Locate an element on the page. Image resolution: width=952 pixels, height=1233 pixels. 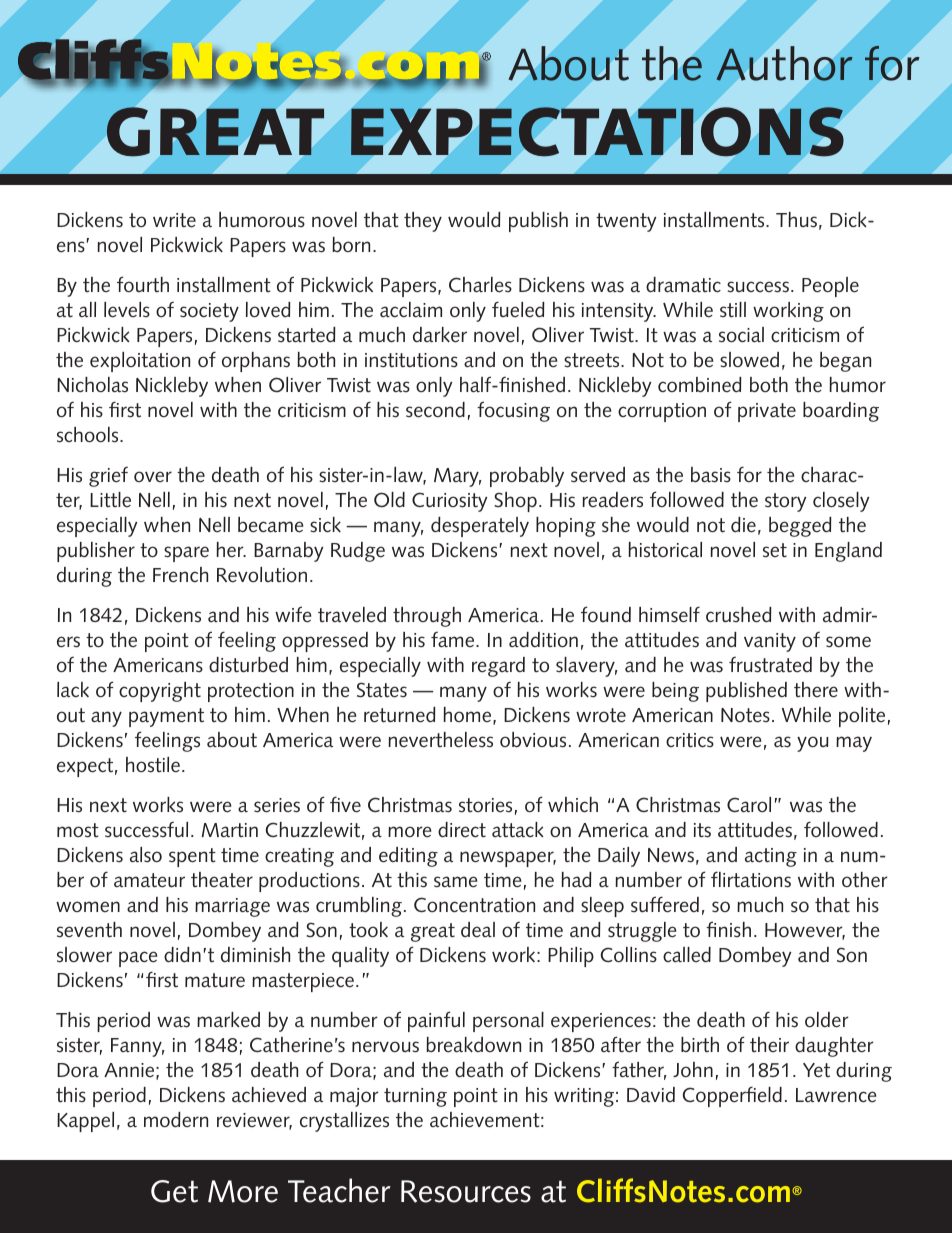
Resources is located at coordinates (466, 1191).
